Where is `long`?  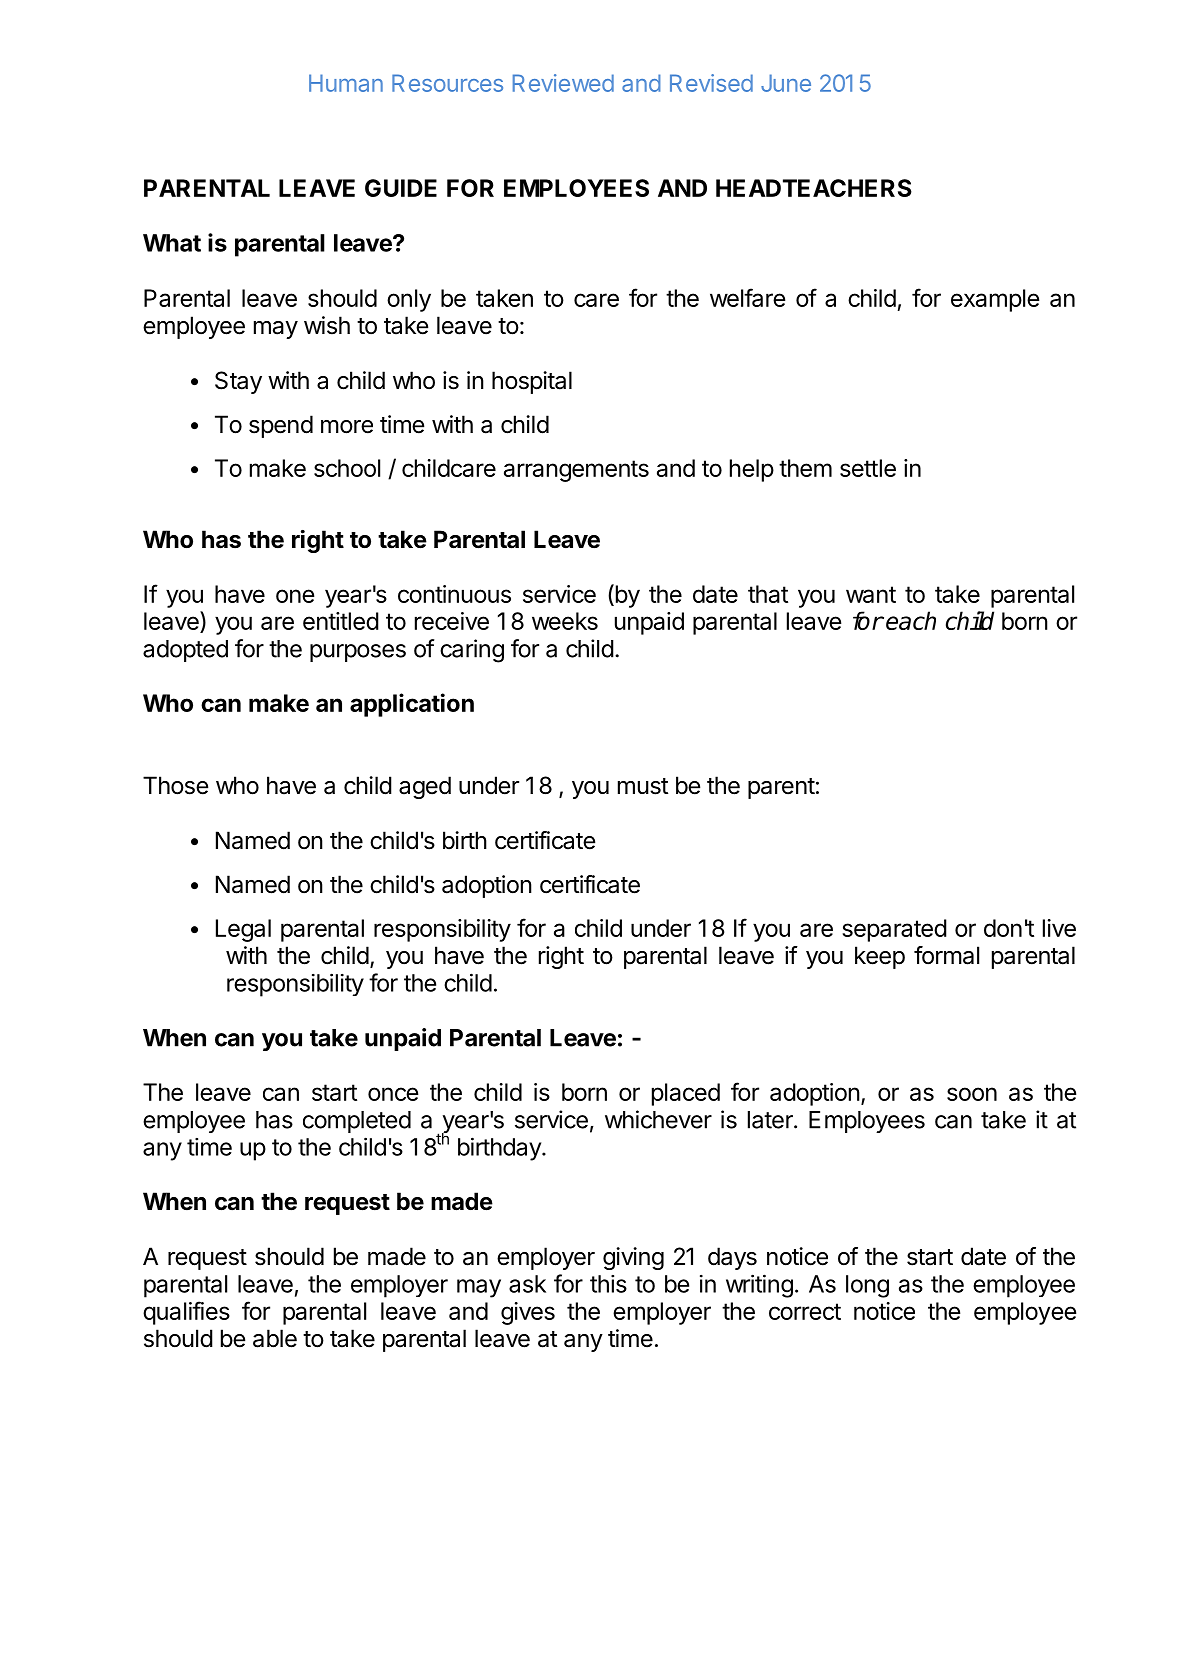 long is located at coordinates (867, 1286).
